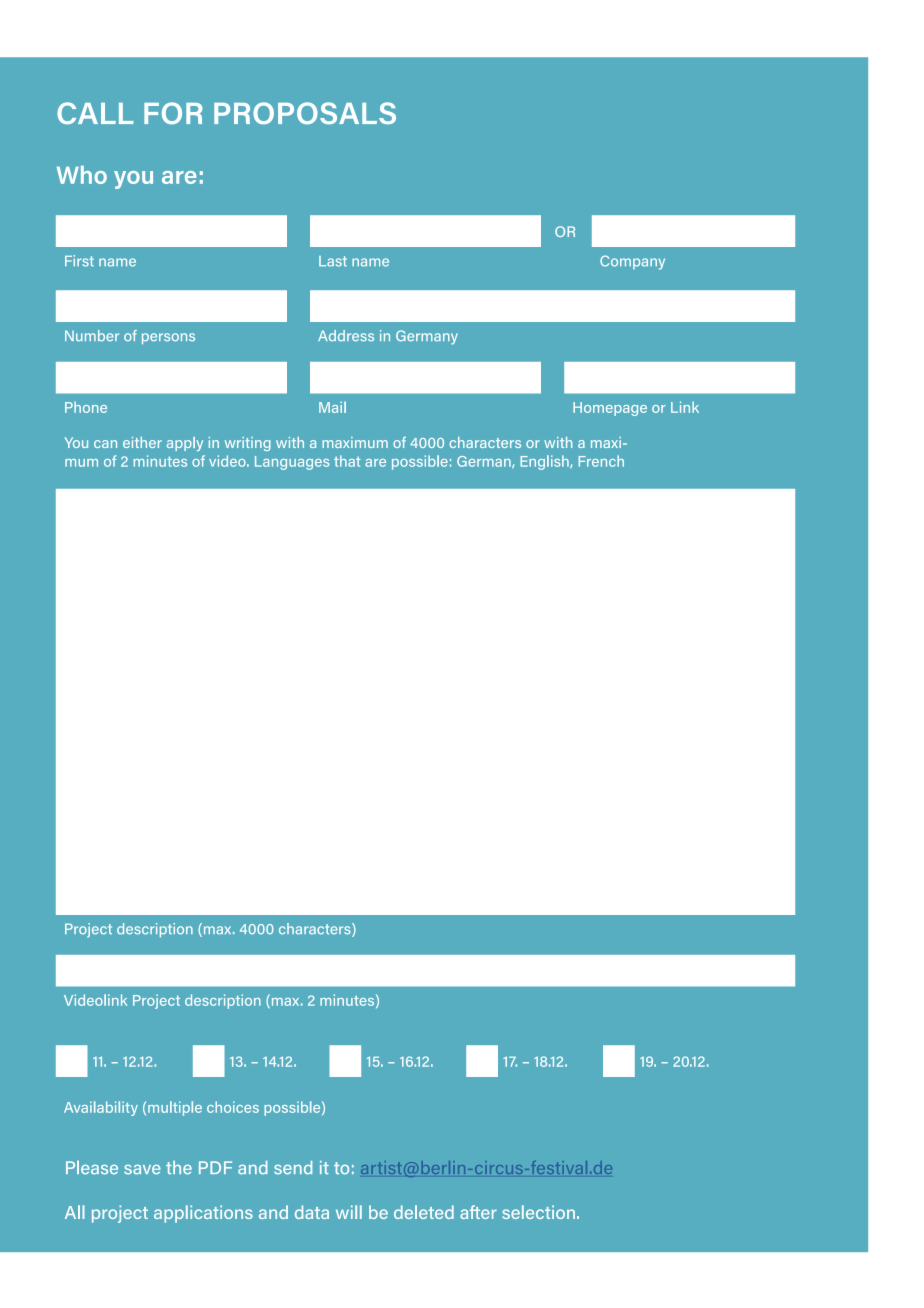 This screenshot has height=1308, width=924. Describe the element at coordinates (175, 1108) in the screenshot. I see `multiple` at that location.
